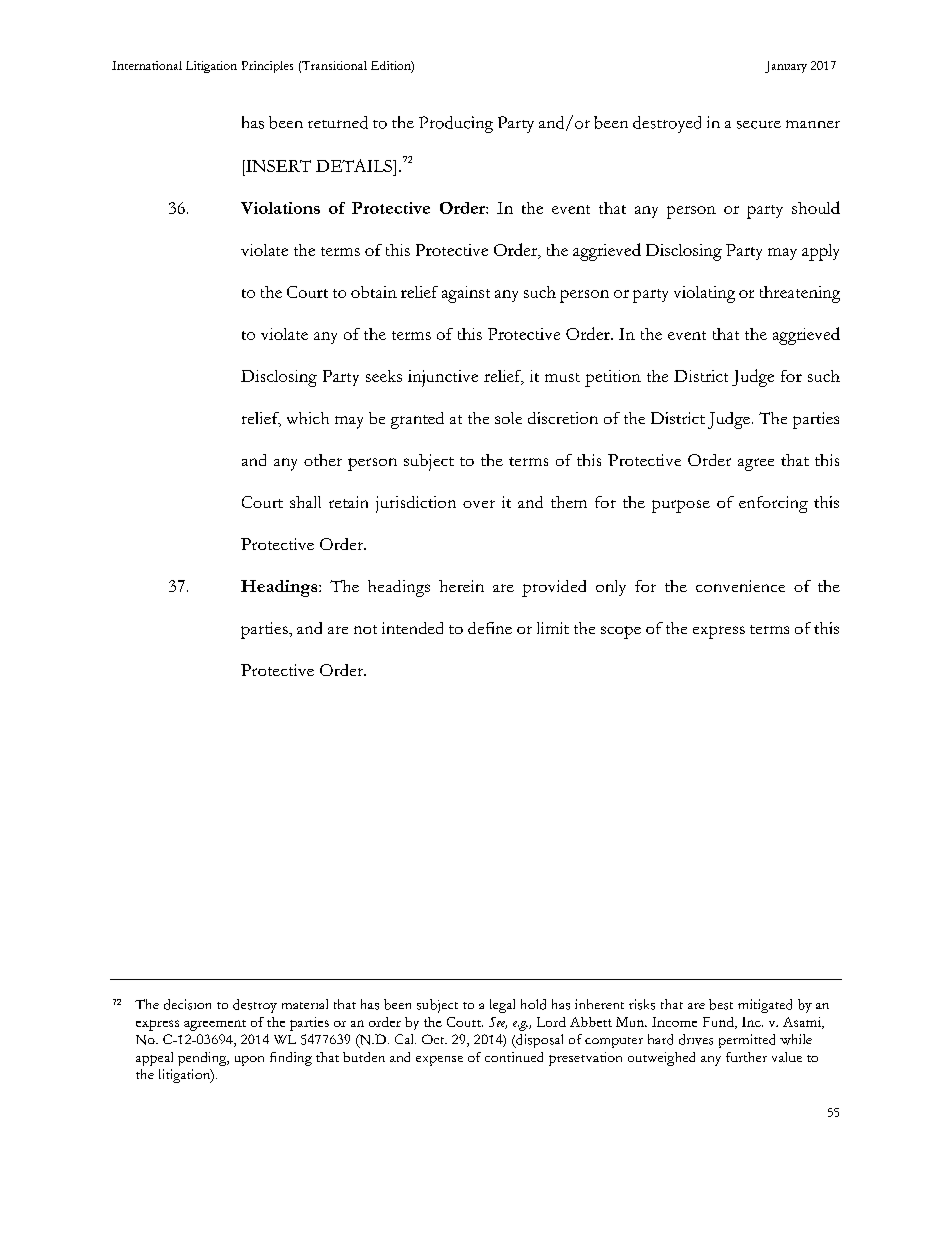 The image size is (952, 1233). Describe the element at coordinates (305, 502) in the image. I see `shall` at that location.
